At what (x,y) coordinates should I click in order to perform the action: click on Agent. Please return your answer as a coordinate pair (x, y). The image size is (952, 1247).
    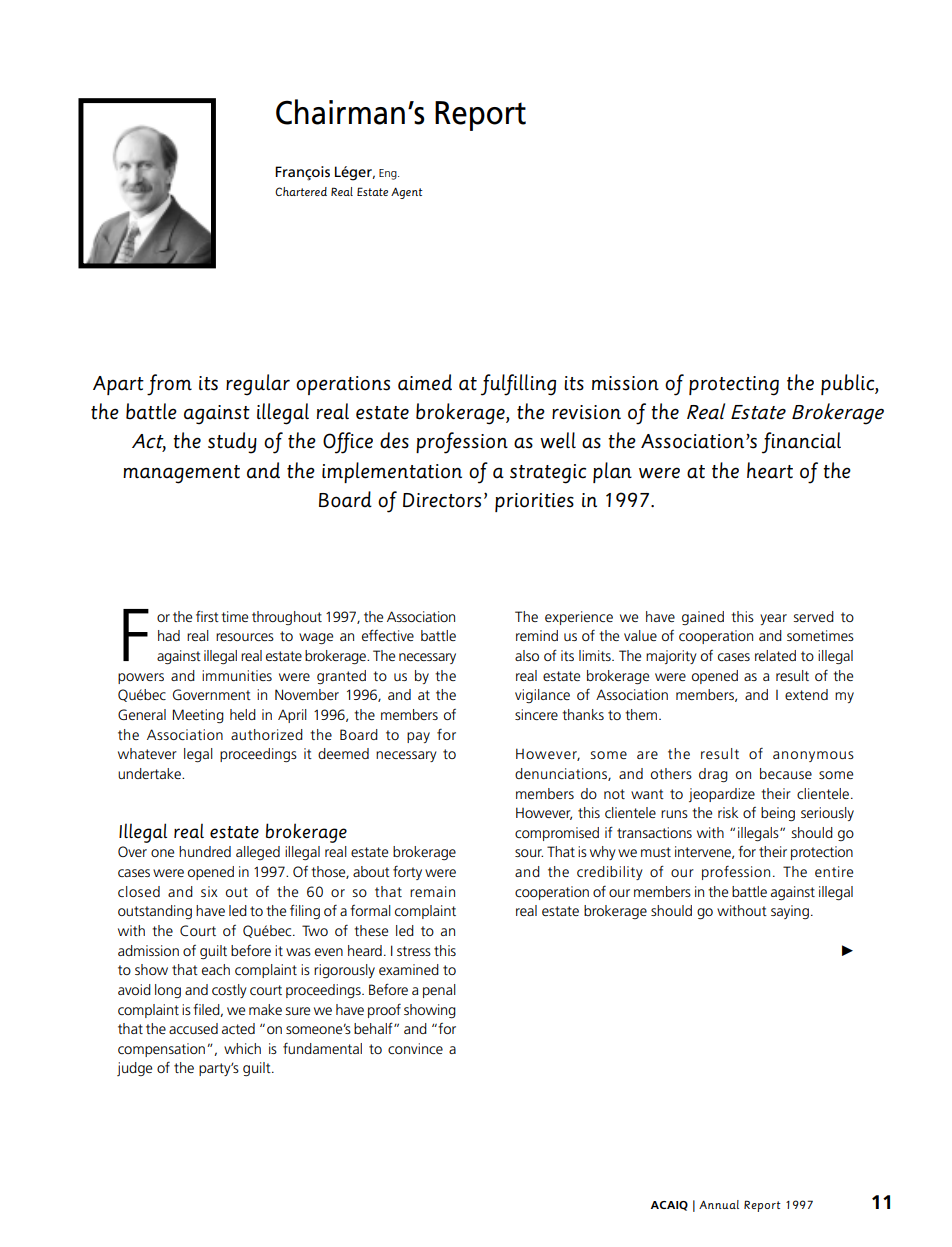
    Looking at the image, I should click on (407, 193).
